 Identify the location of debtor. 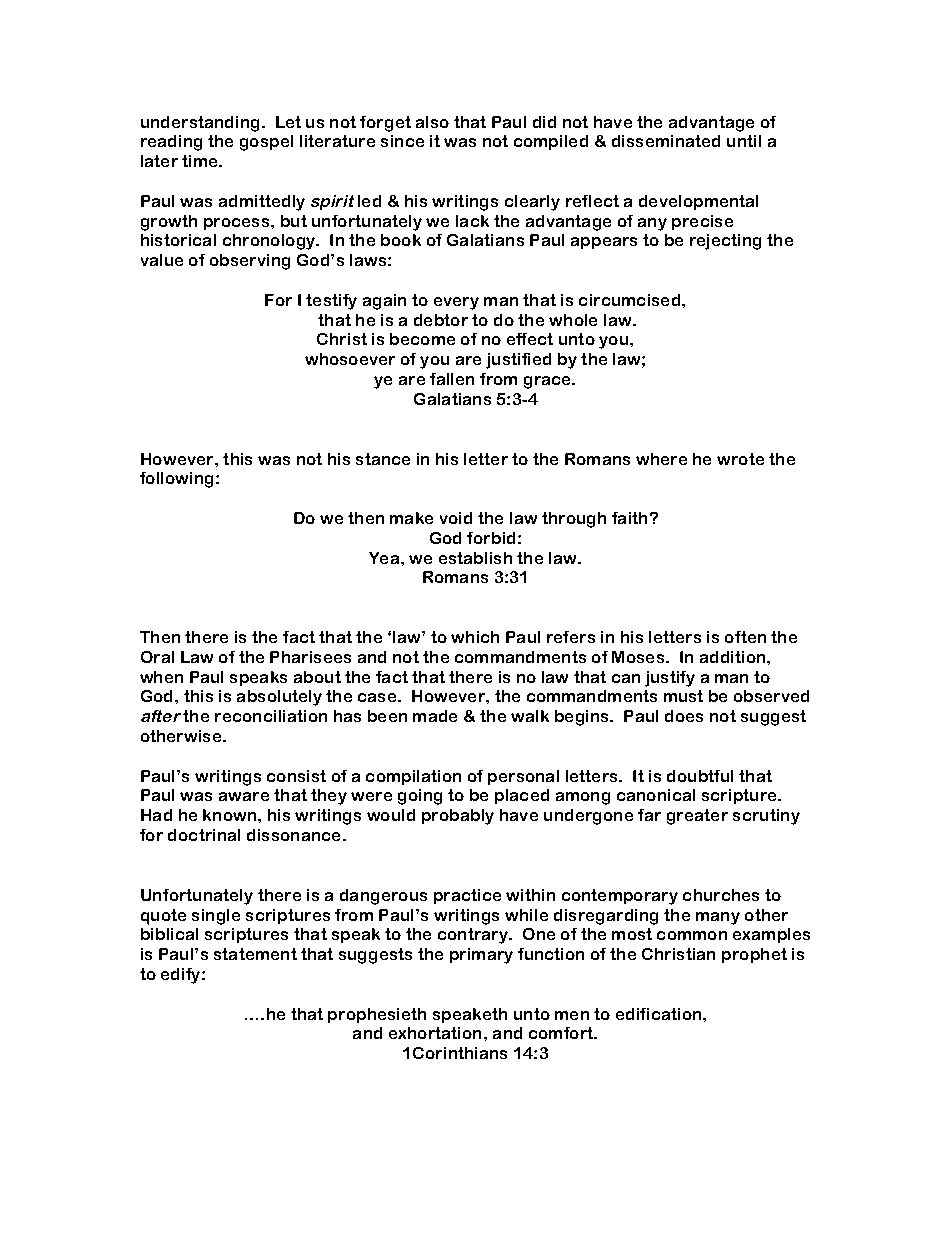
(441, 320).
